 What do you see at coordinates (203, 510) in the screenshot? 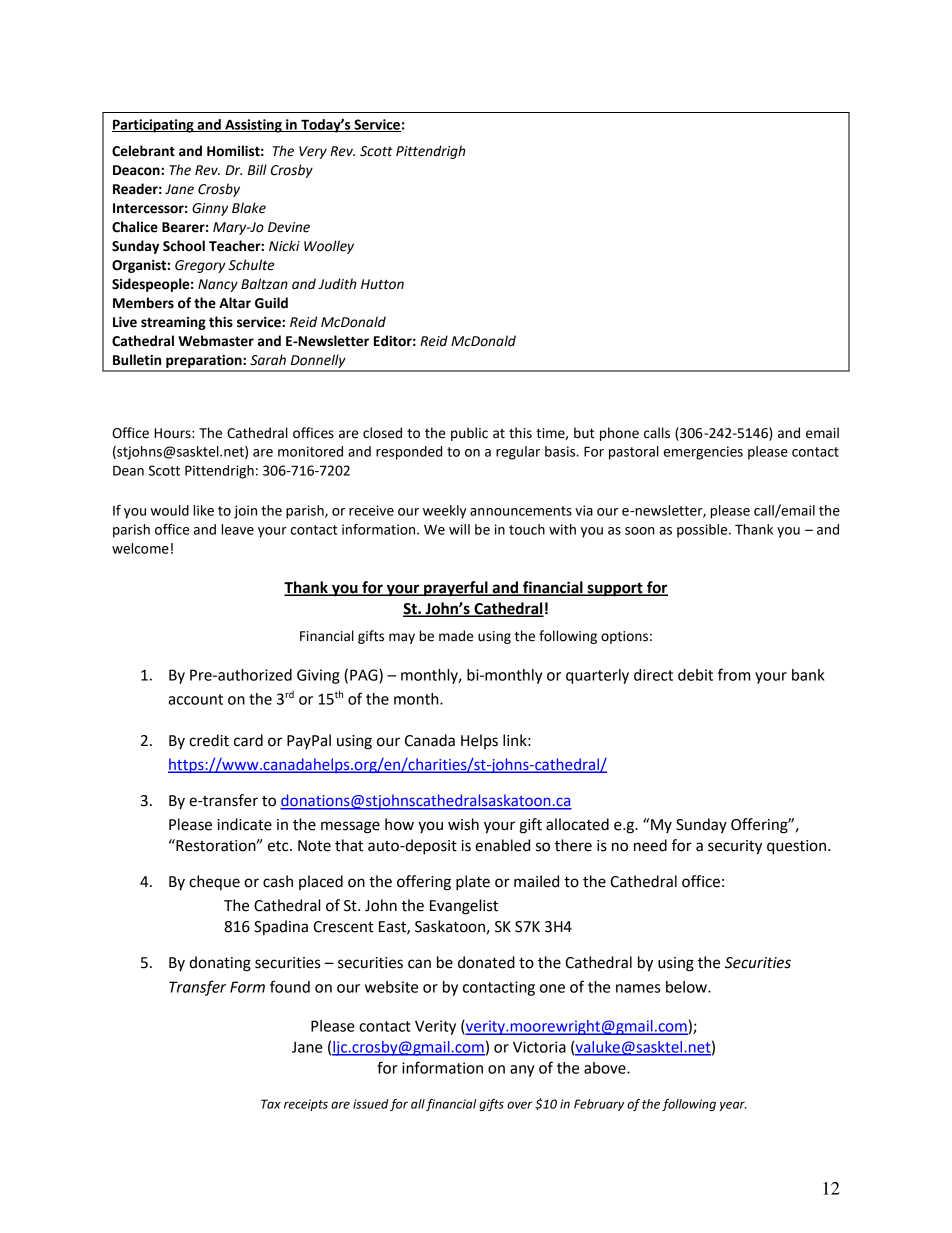
I see `like` at bounding box center [203, 510].
